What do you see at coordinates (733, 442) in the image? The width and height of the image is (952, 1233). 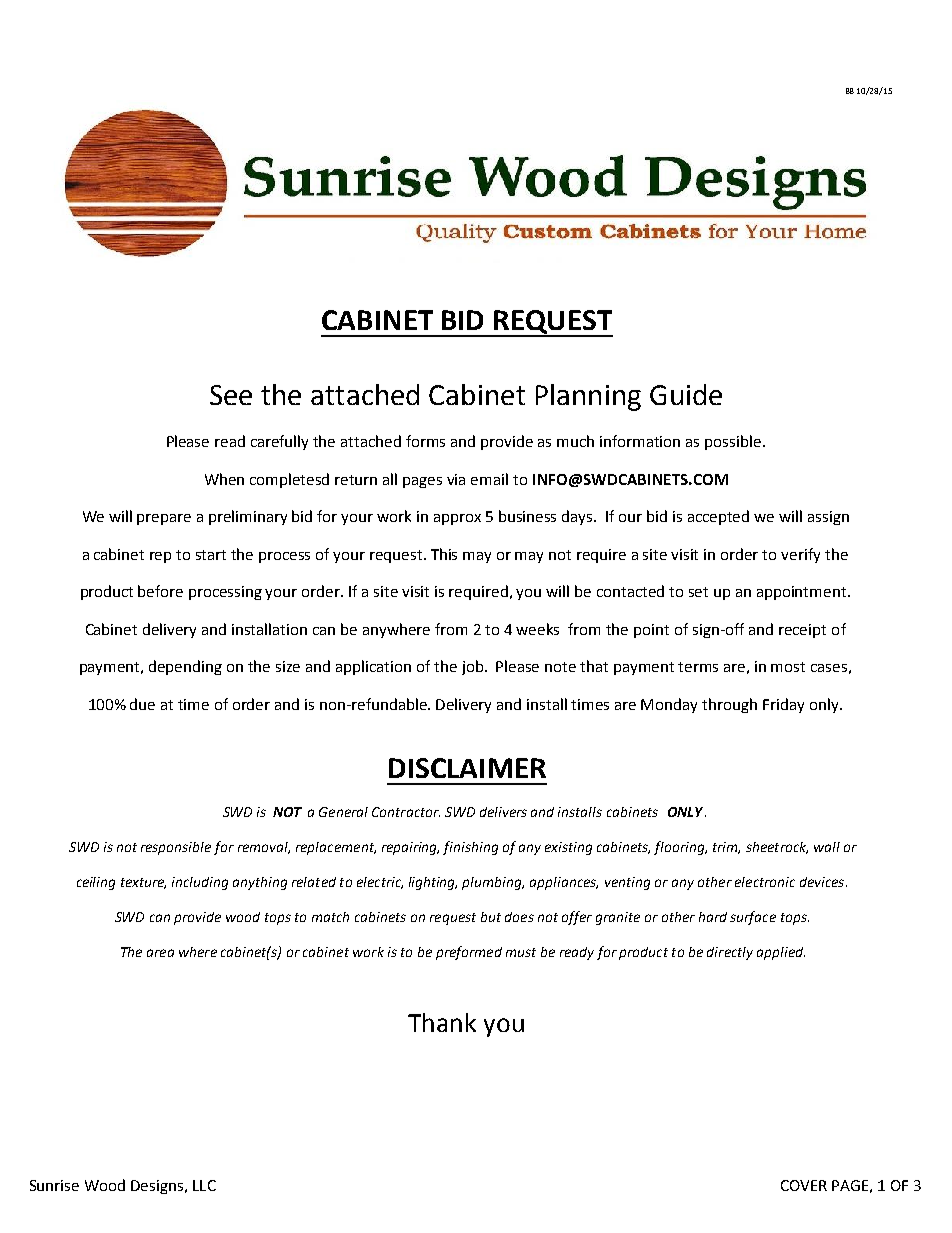 I see `possible` at bounding box center [733, 442].
